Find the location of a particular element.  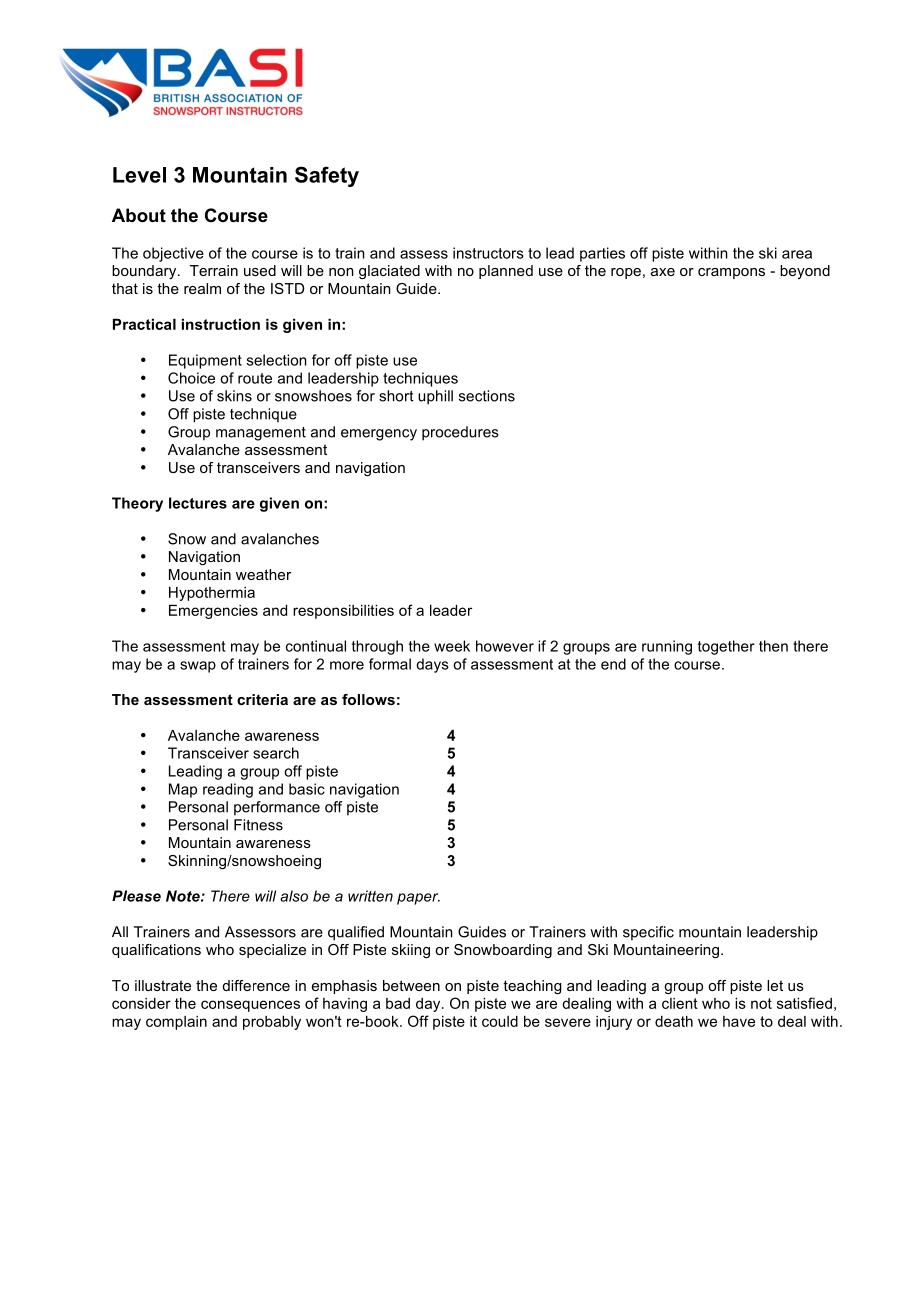

week is located at coordinates (452, 646).
